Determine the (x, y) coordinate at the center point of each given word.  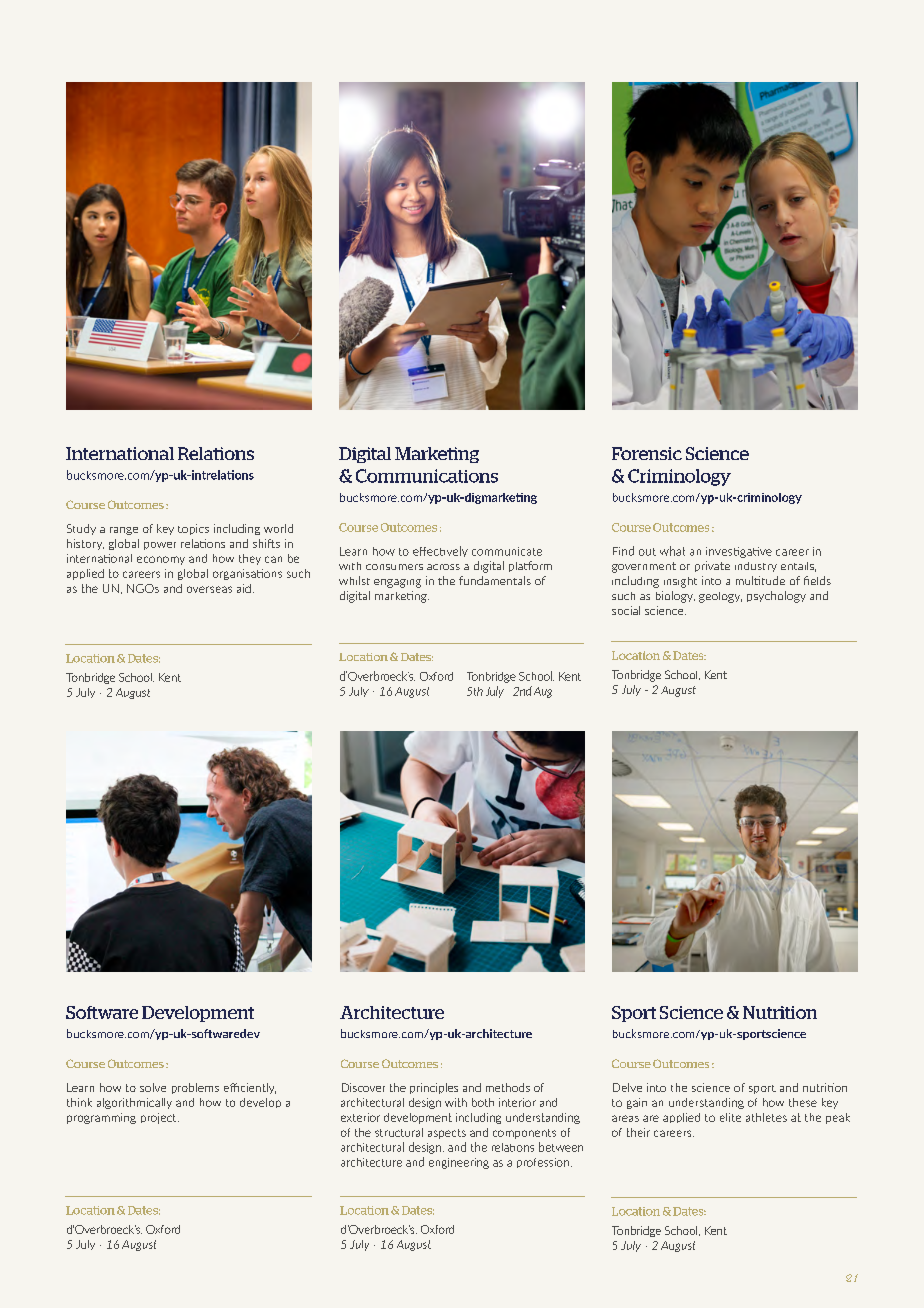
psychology (776, 597)
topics (193, 529)
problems (195, 1088)
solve (153, 1087)
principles (434, 1088)
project (160, 1118)
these (803, 1102)
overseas (209, 589)
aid (244, 588)
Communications (427, 476)
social (626, 610)
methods (508, 1087)
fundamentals (495, 580)
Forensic (647, 453)
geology (720, 597)
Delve (627, 1087)
